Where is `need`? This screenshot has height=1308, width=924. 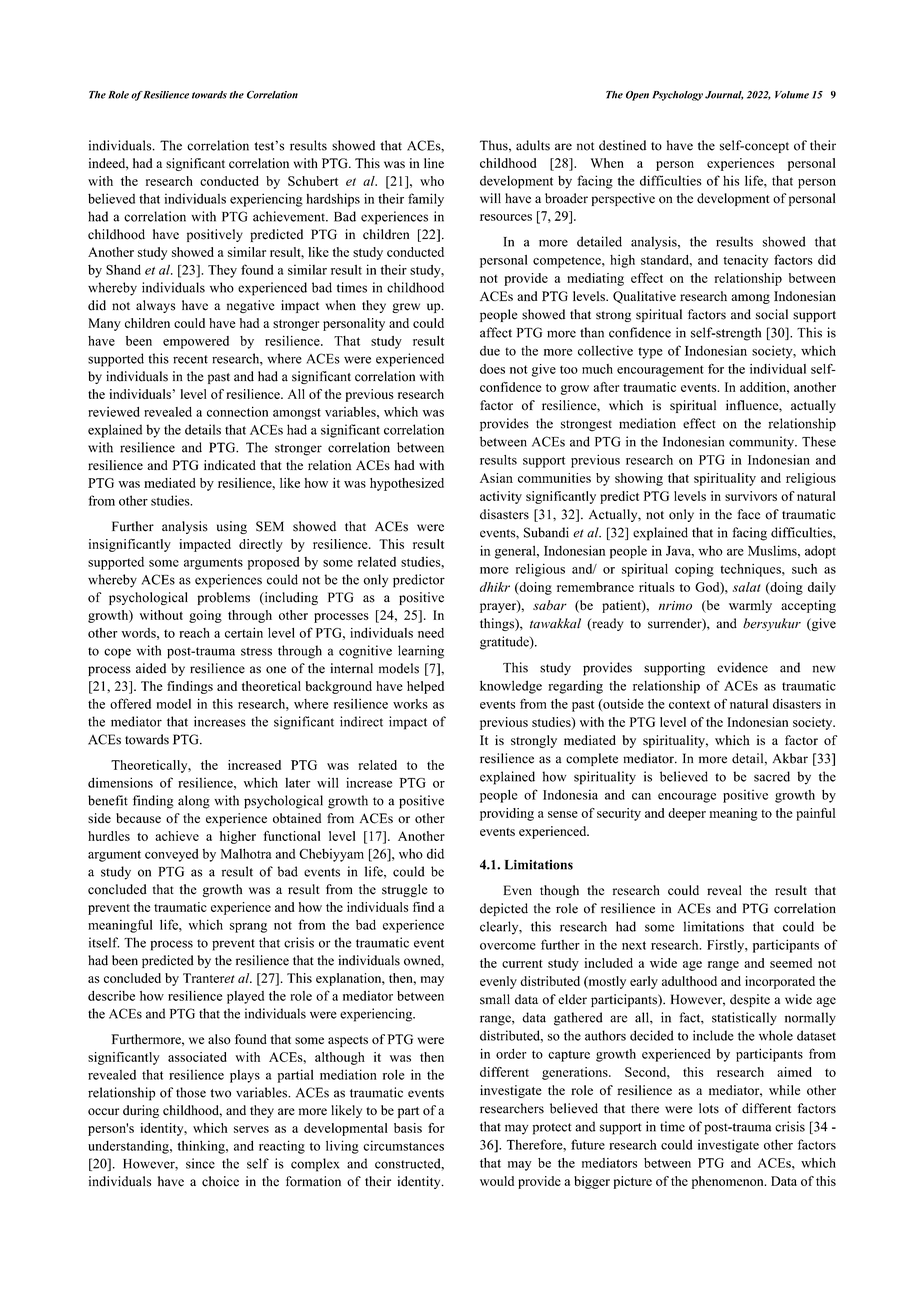 need is located at coordinates (431, 633).
